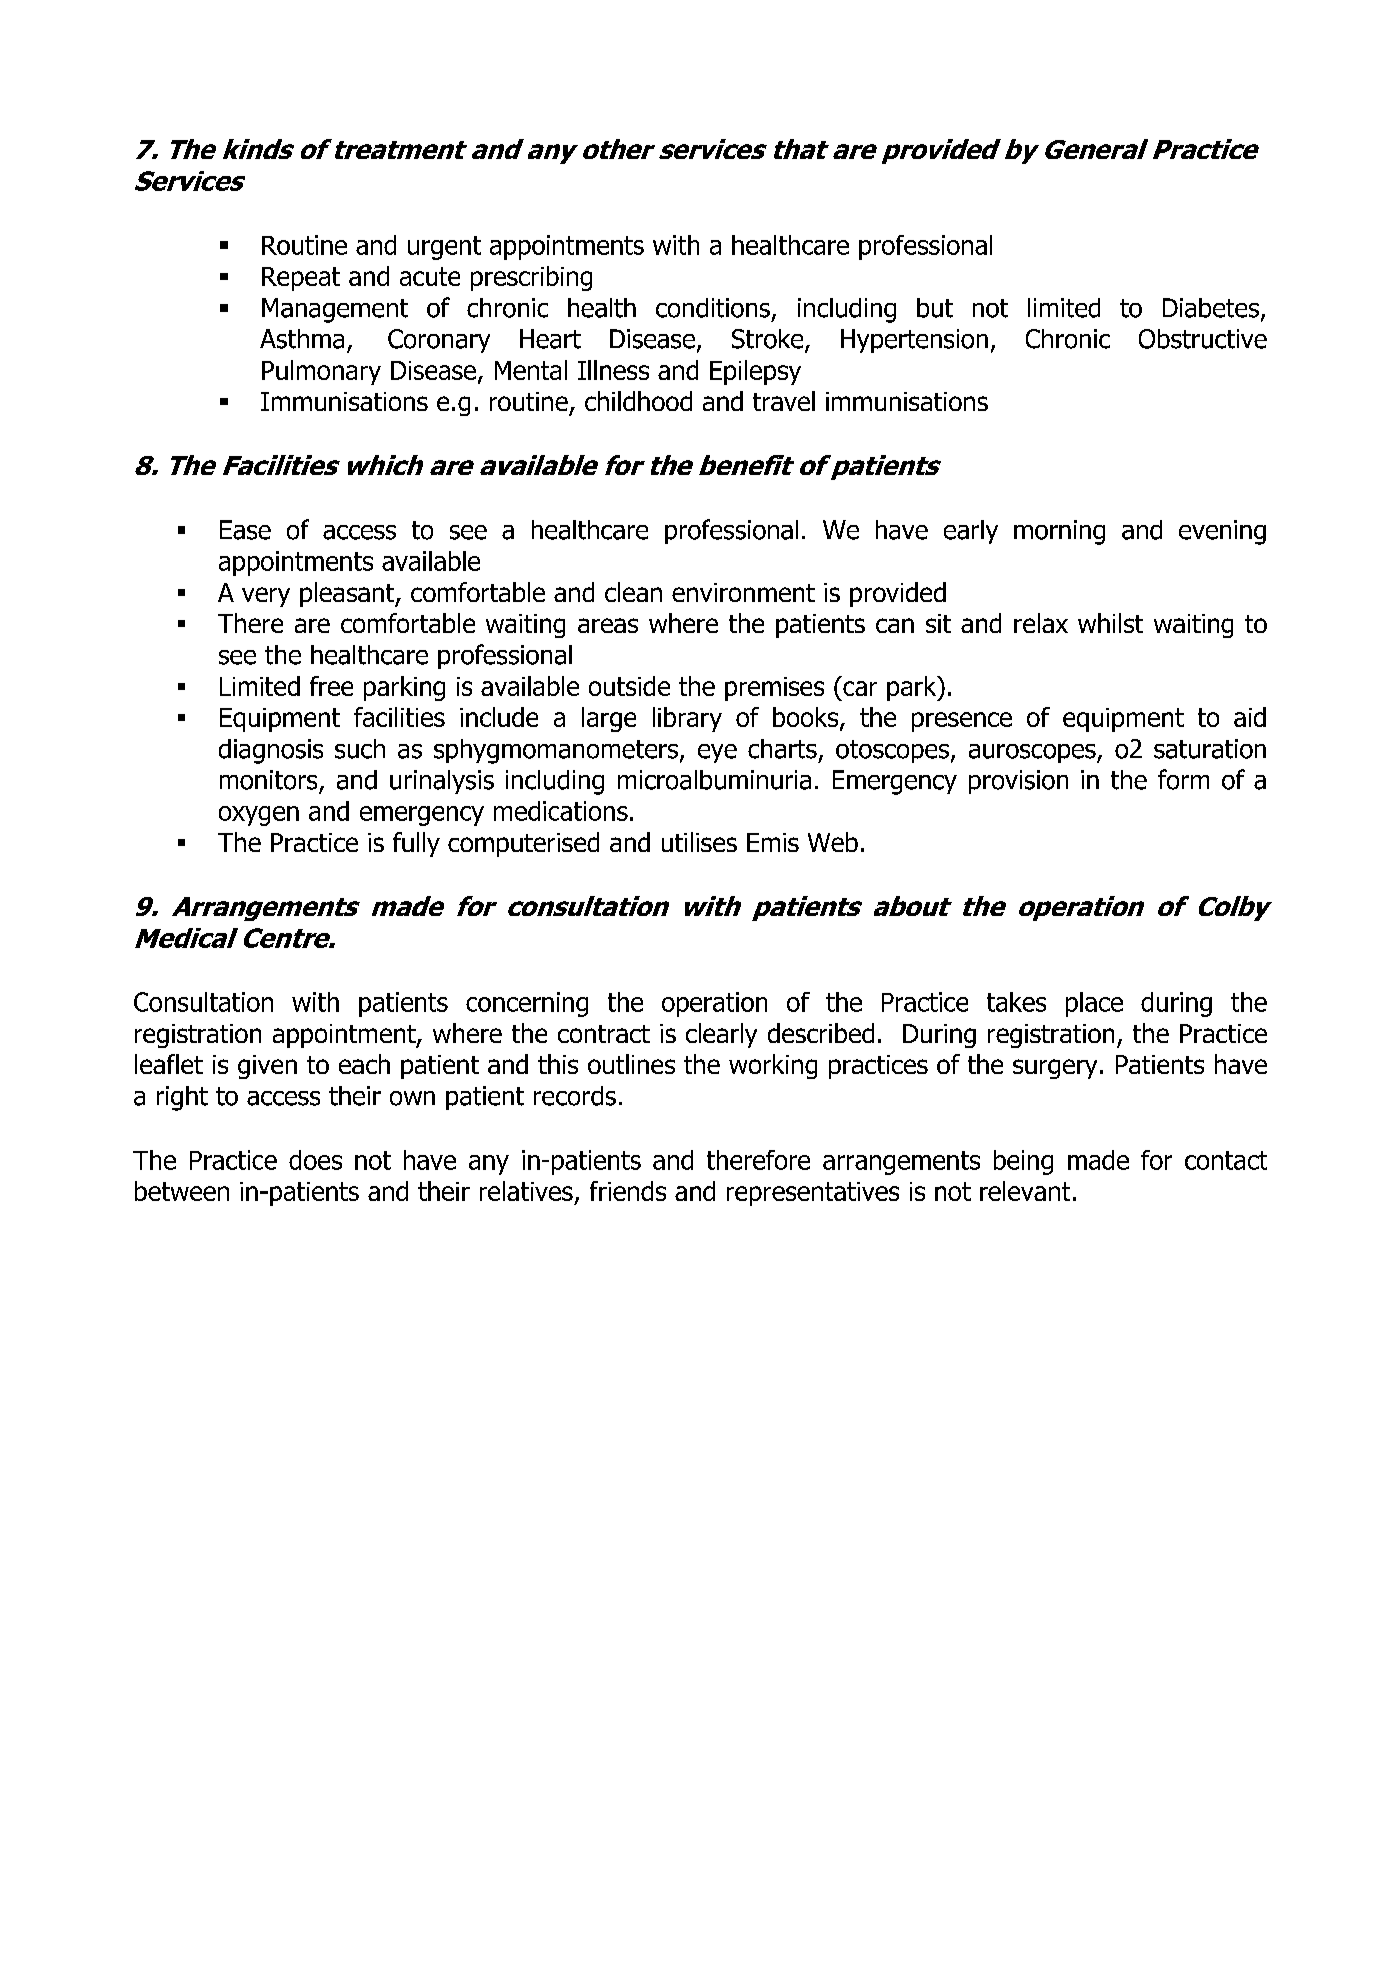  What do you see at coordinates (271, 751) in the screenshot?
I see `diagnosis` at bounding box center [271, 751].
